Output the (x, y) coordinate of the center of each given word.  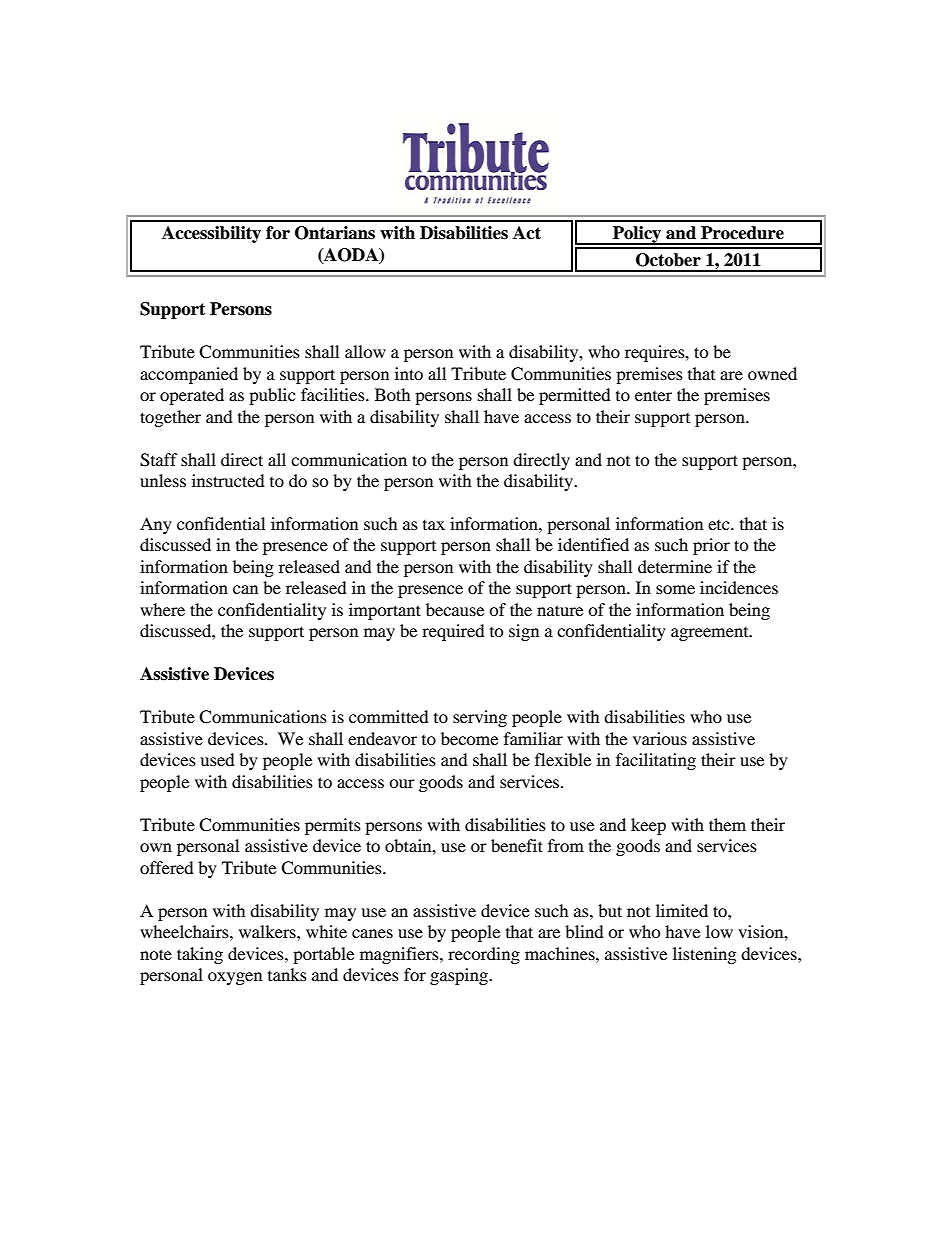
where (162, 609)
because (455, 609)
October (668, 260)
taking (200, 955)
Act (527, 233)
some (675, 589)
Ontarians (335, 233)
